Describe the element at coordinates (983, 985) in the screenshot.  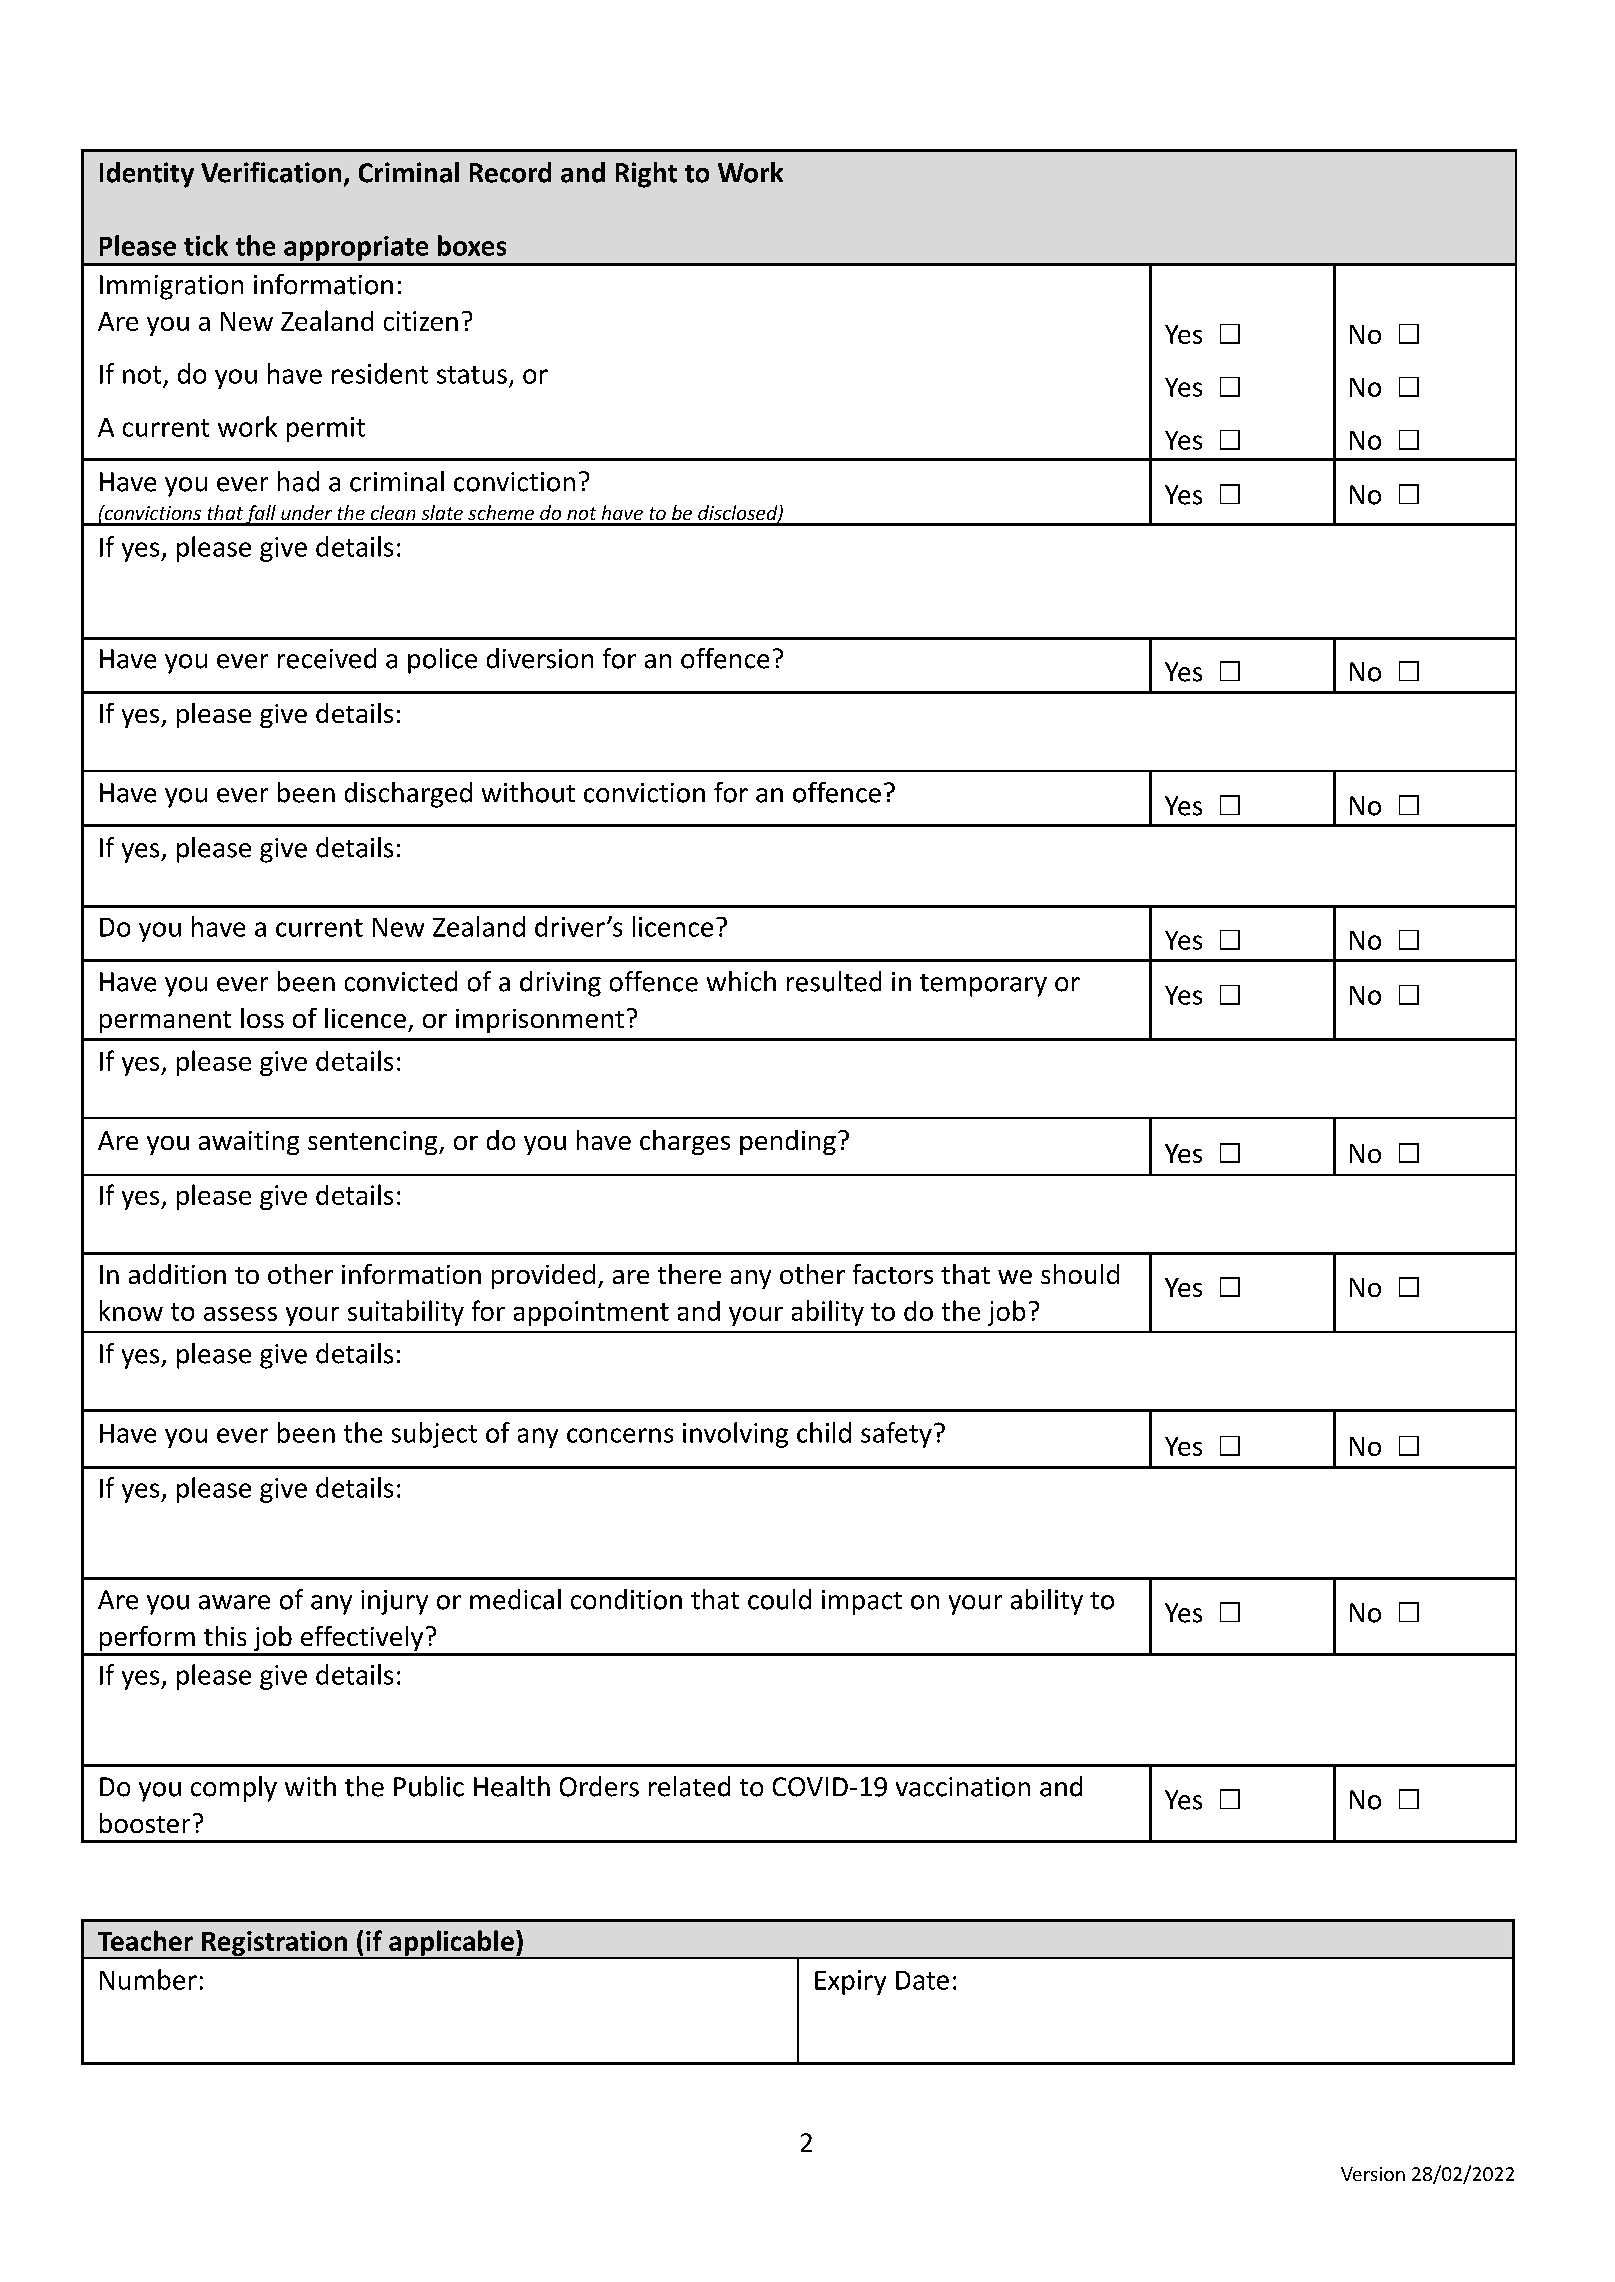
I see `temporary` at that location.
